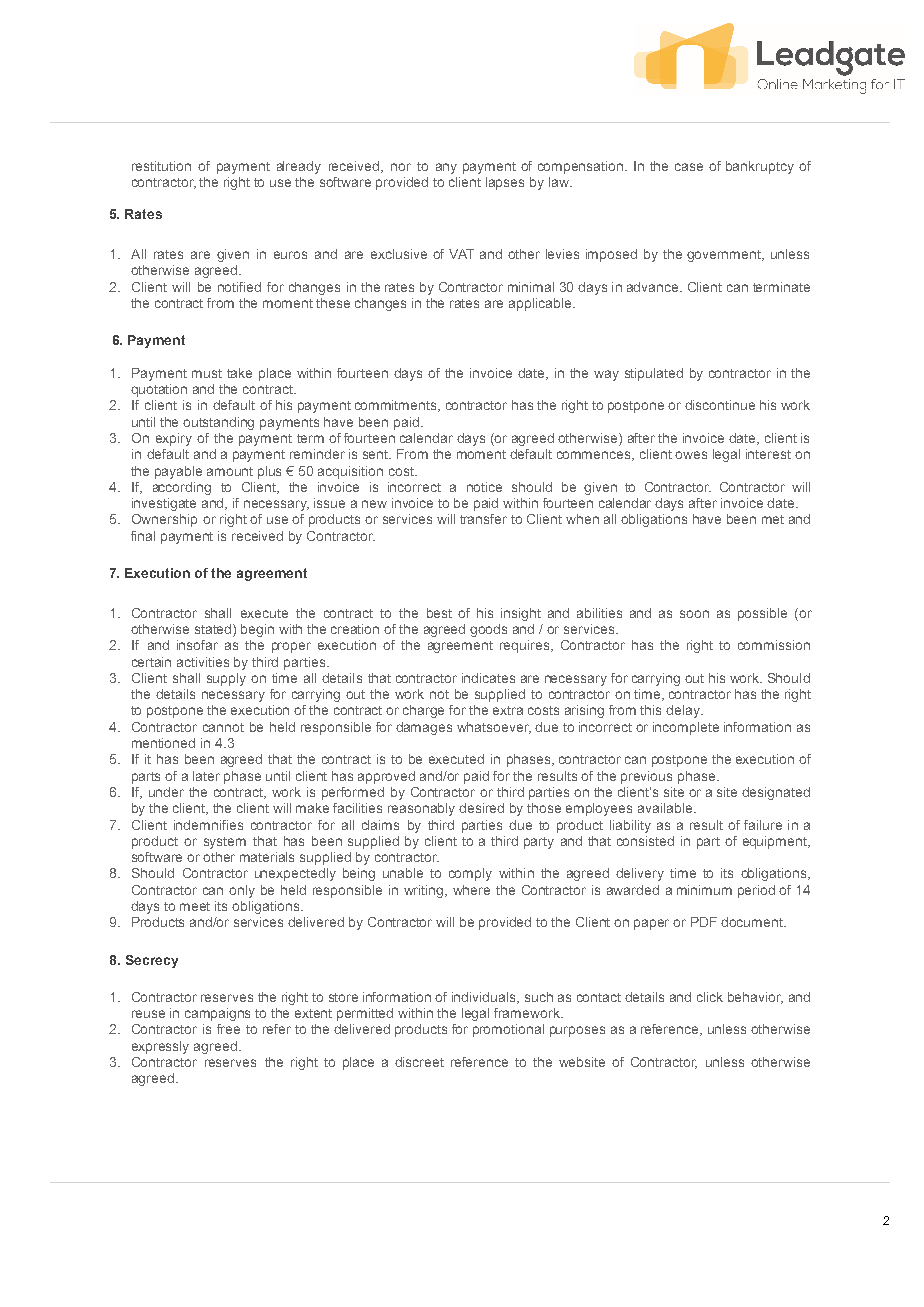 Image resolution: width=924 pixels, height=1307 pixels. What do you see at coordinates (397, 406) in the screenshot?
I see `commitments` at bounding box center [397, 406].
